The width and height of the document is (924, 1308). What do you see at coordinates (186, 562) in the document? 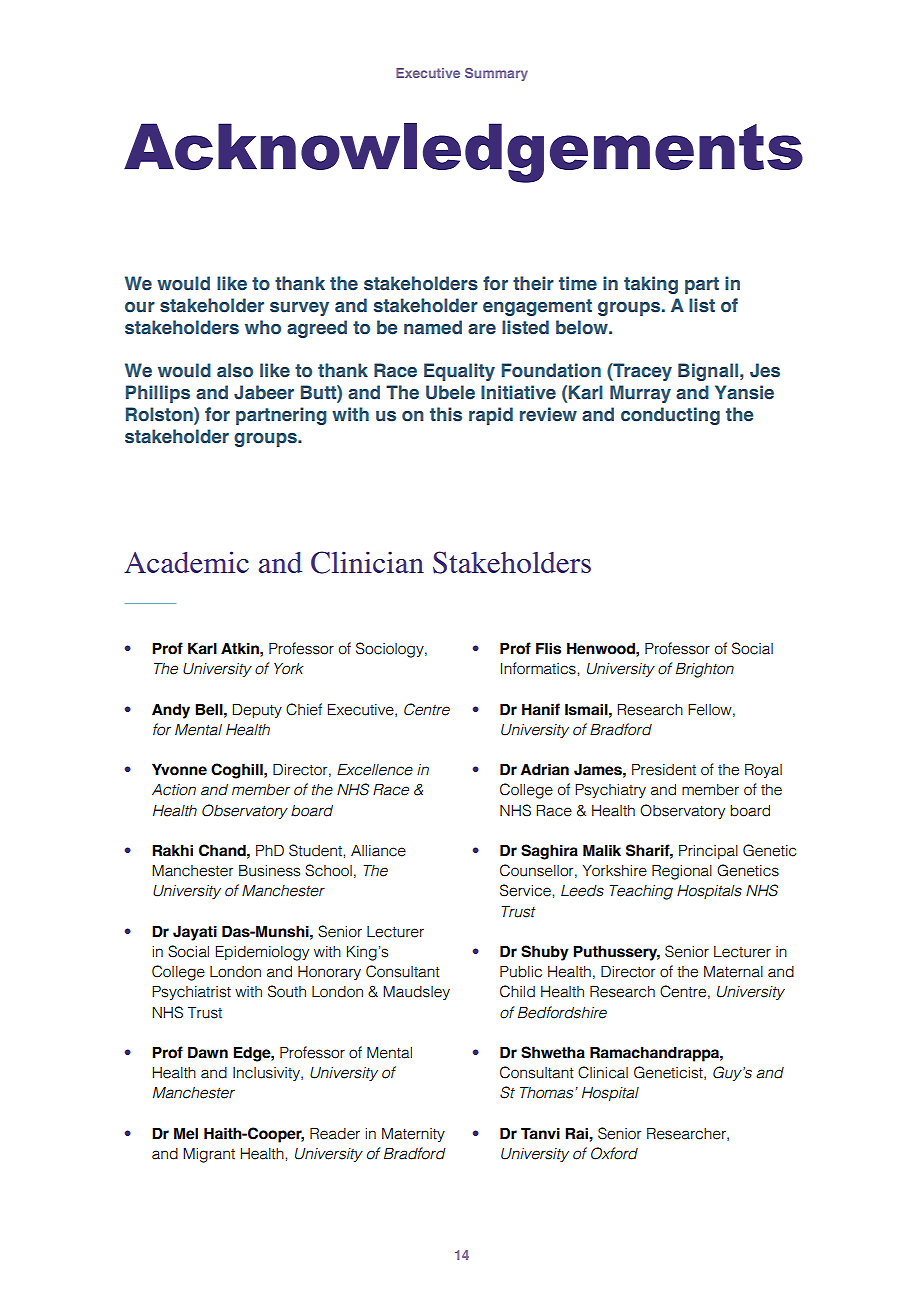
I see `Academic` at bounding box center [186, 562].
